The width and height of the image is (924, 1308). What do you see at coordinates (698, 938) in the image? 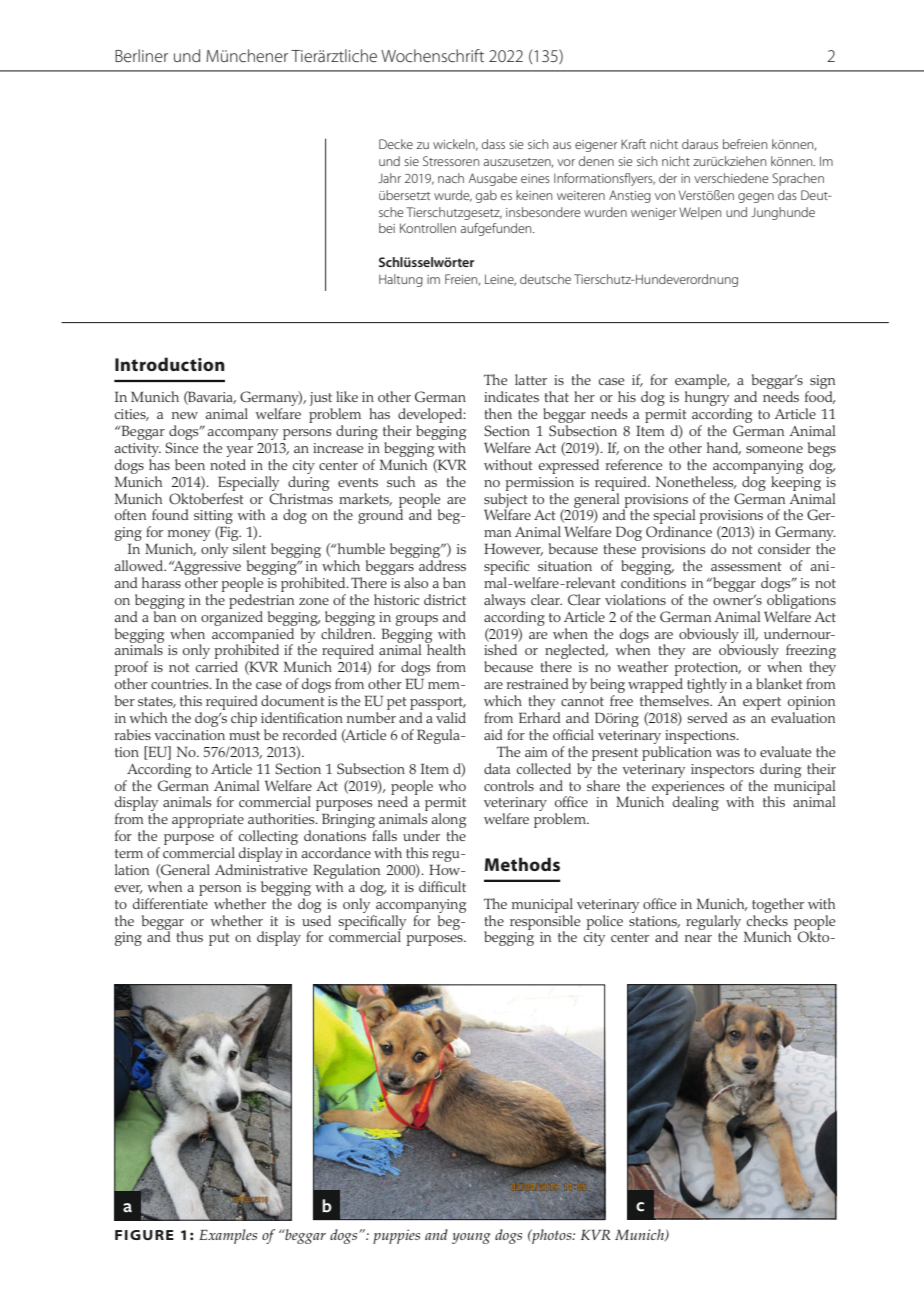
I see `near` at bounding box center [698, 938].
